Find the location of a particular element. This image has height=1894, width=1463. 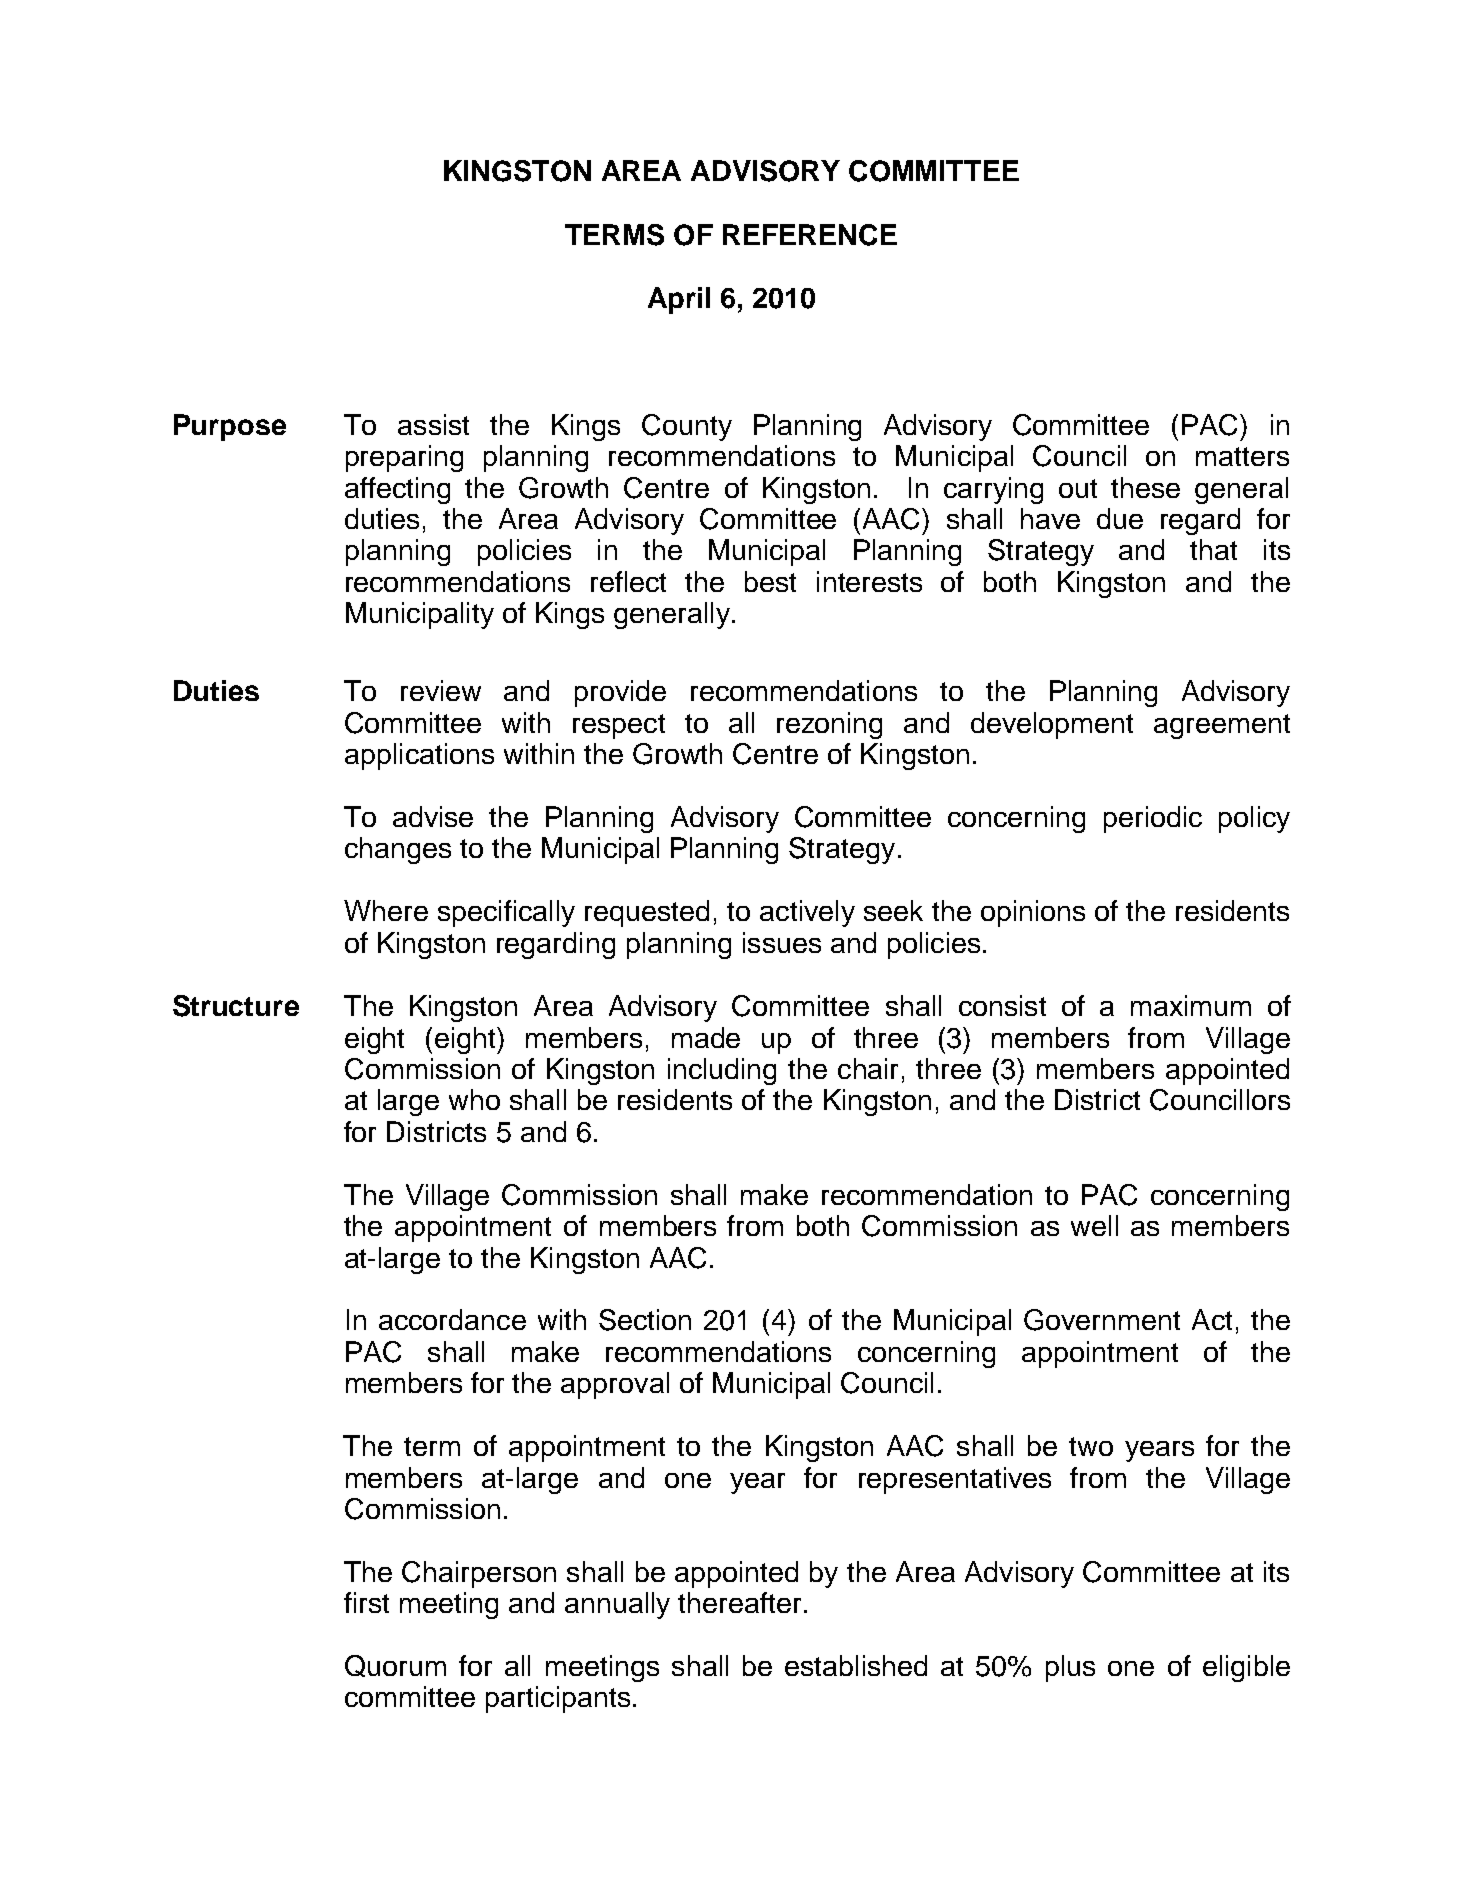

April is located at coordinates (679, 300).
